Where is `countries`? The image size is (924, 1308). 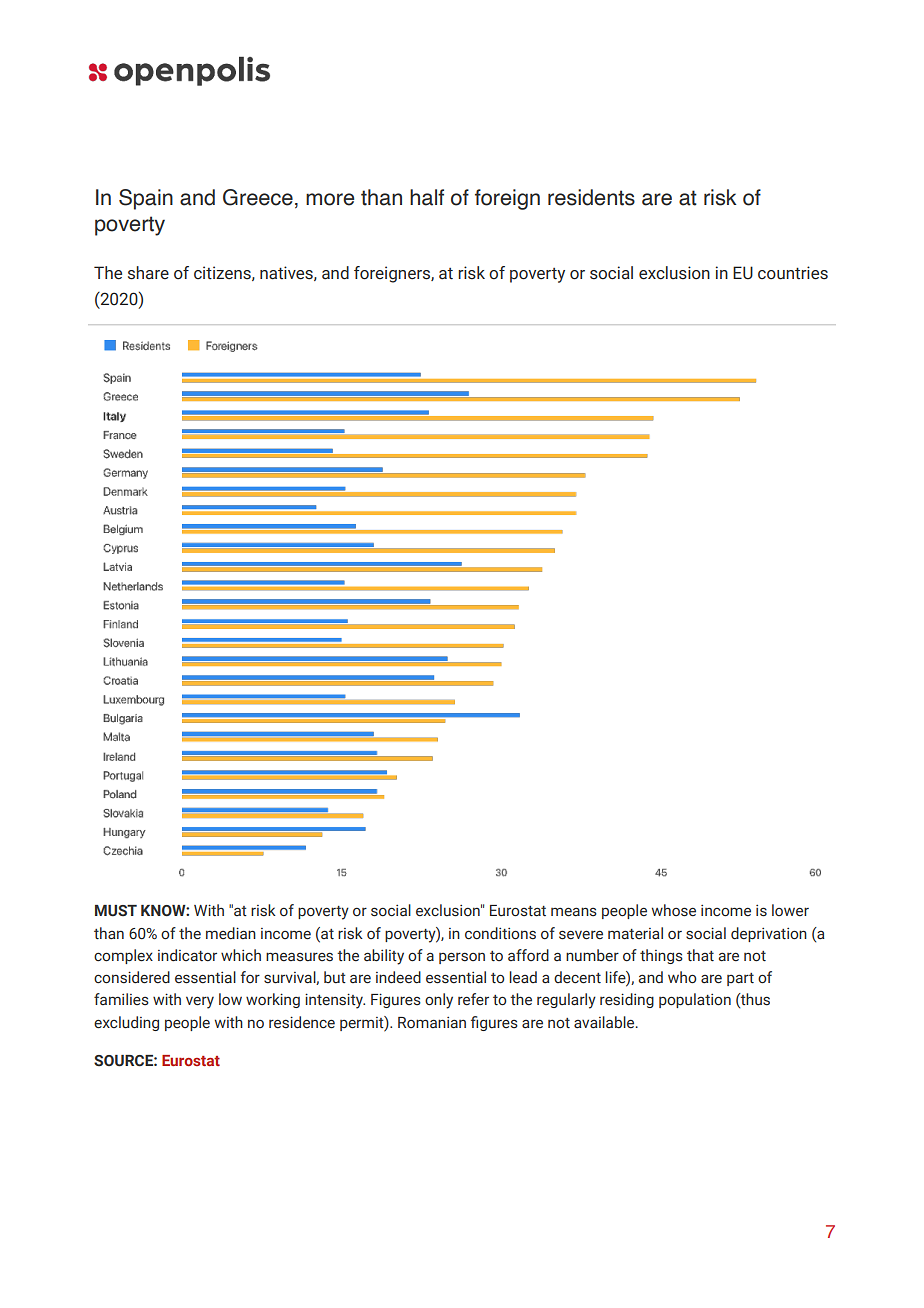 countries is located at coordinates (793, 273).
